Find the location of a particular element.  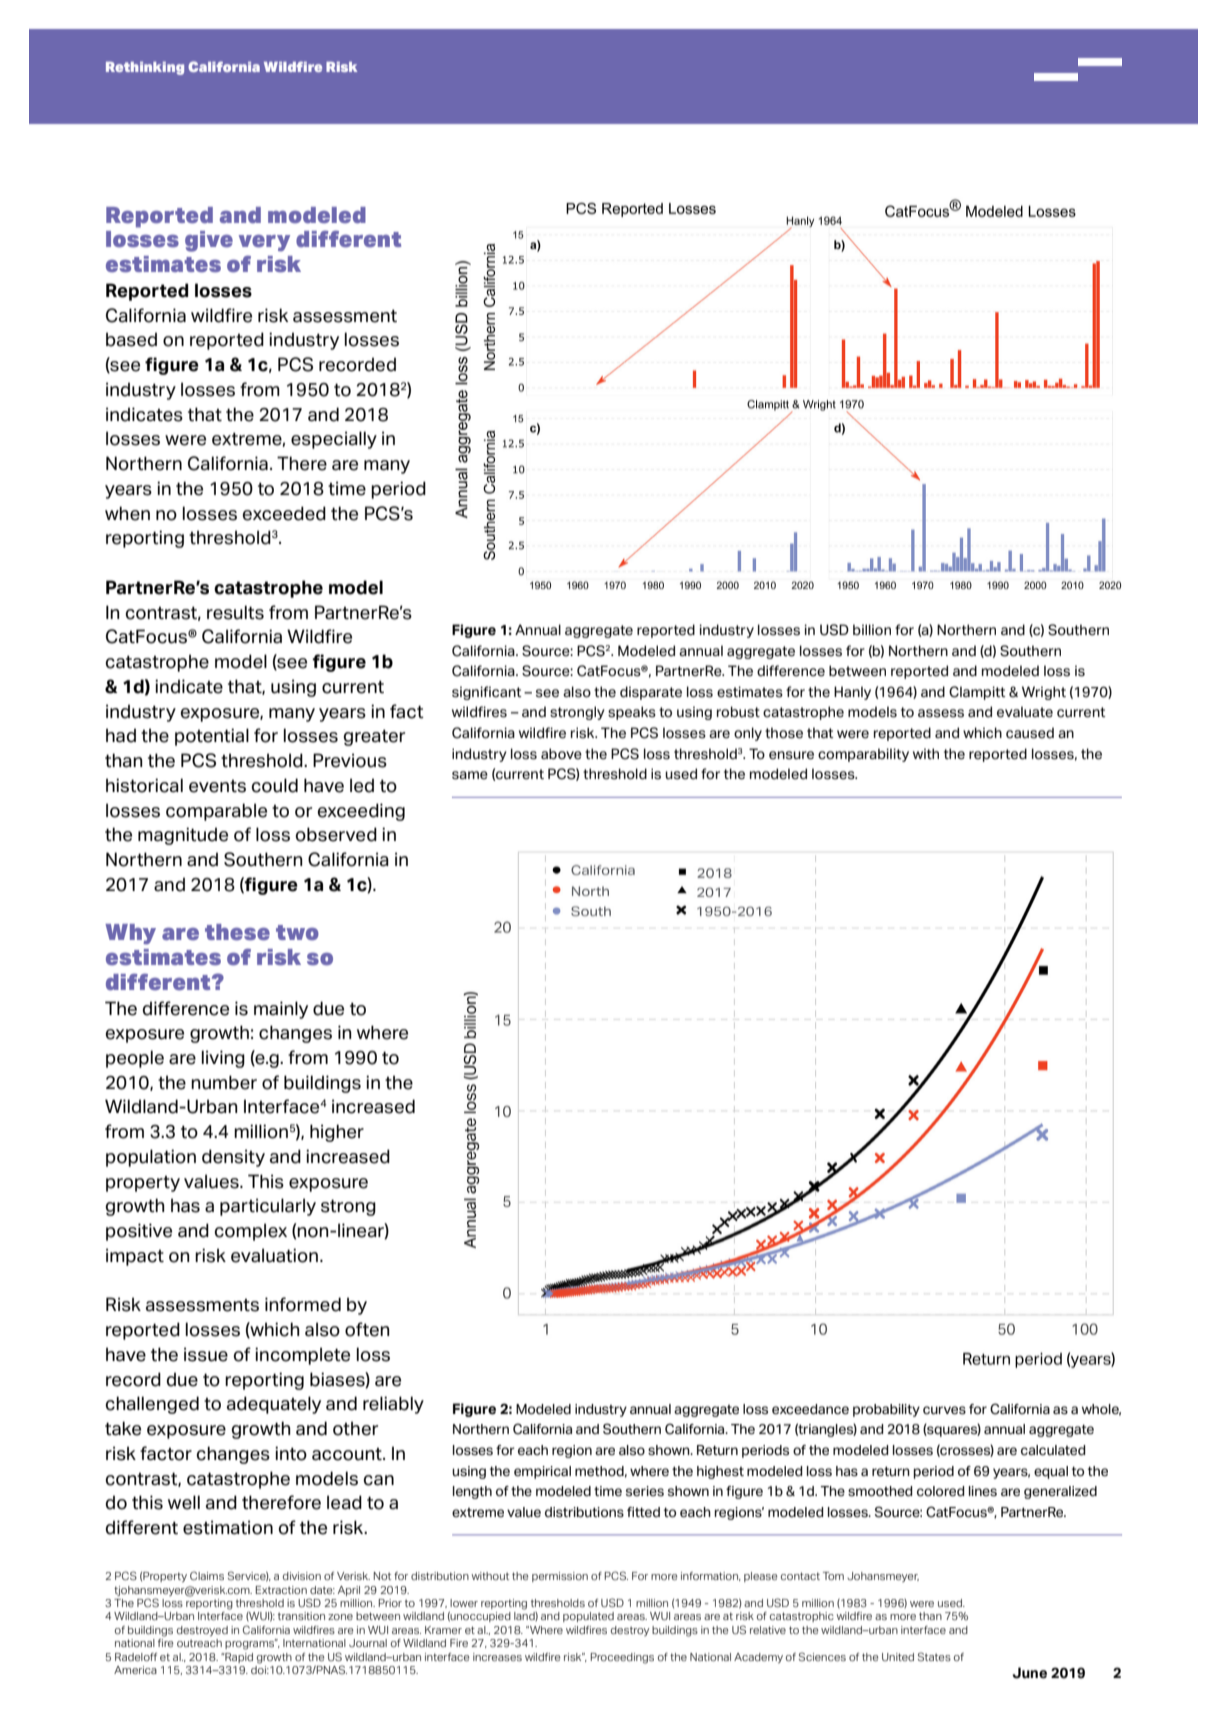

billion is located at coordinates (872, 630).
